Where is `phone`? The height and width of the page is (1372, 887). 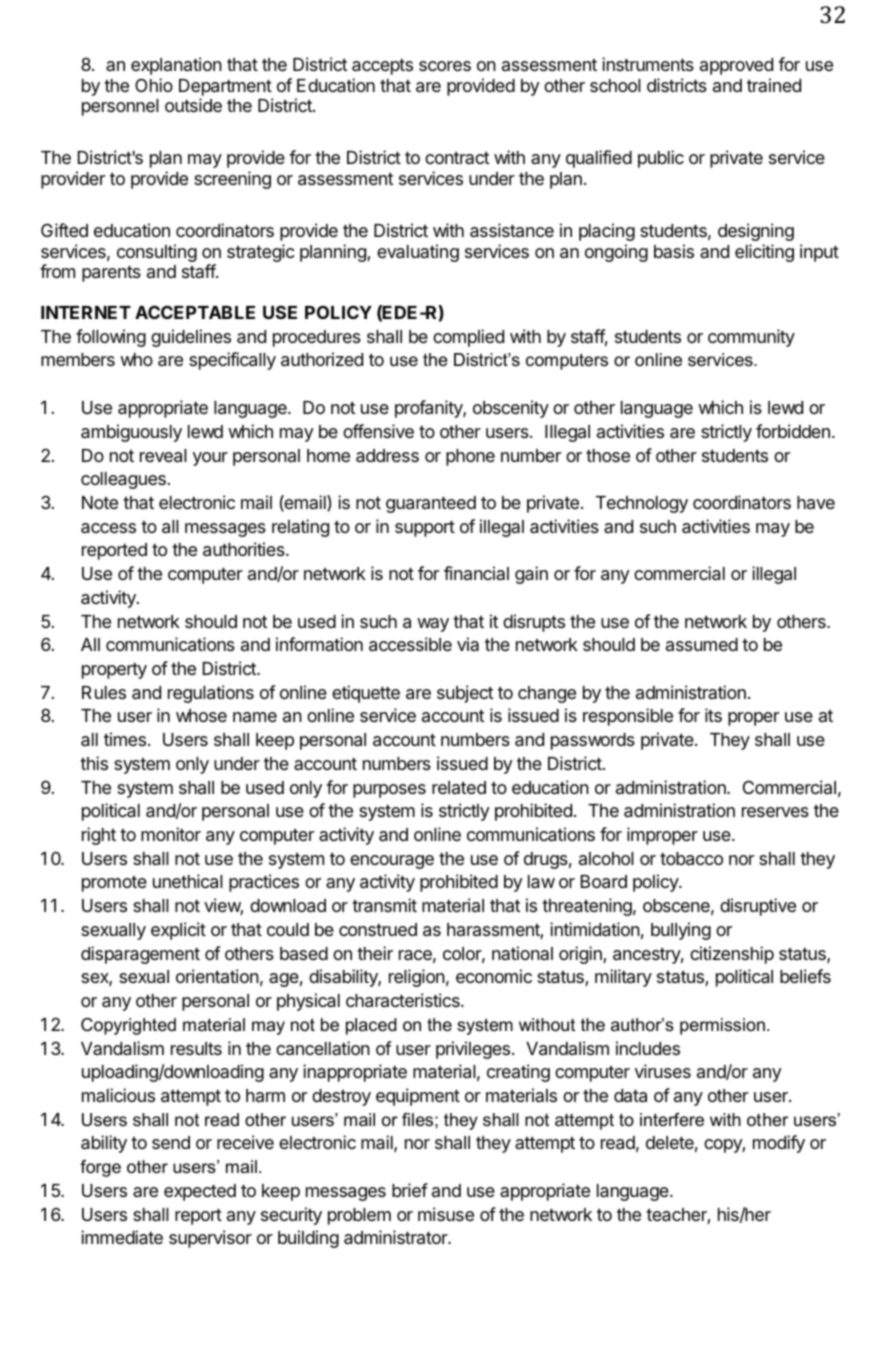 phone is located at coordinates (470, 457).
